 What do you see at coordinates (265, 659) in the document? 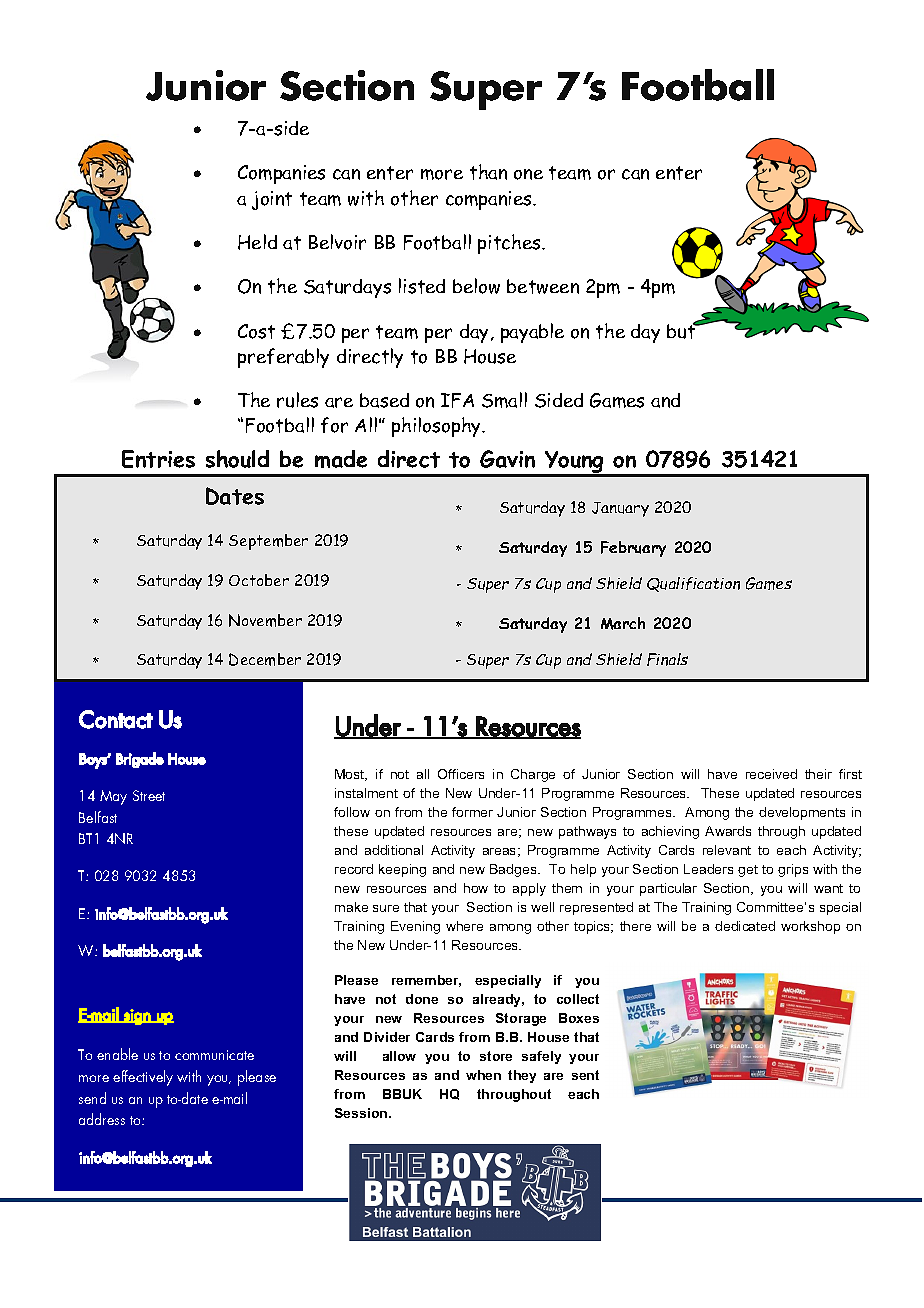
I see `December` at bounding box center [265, 659].
